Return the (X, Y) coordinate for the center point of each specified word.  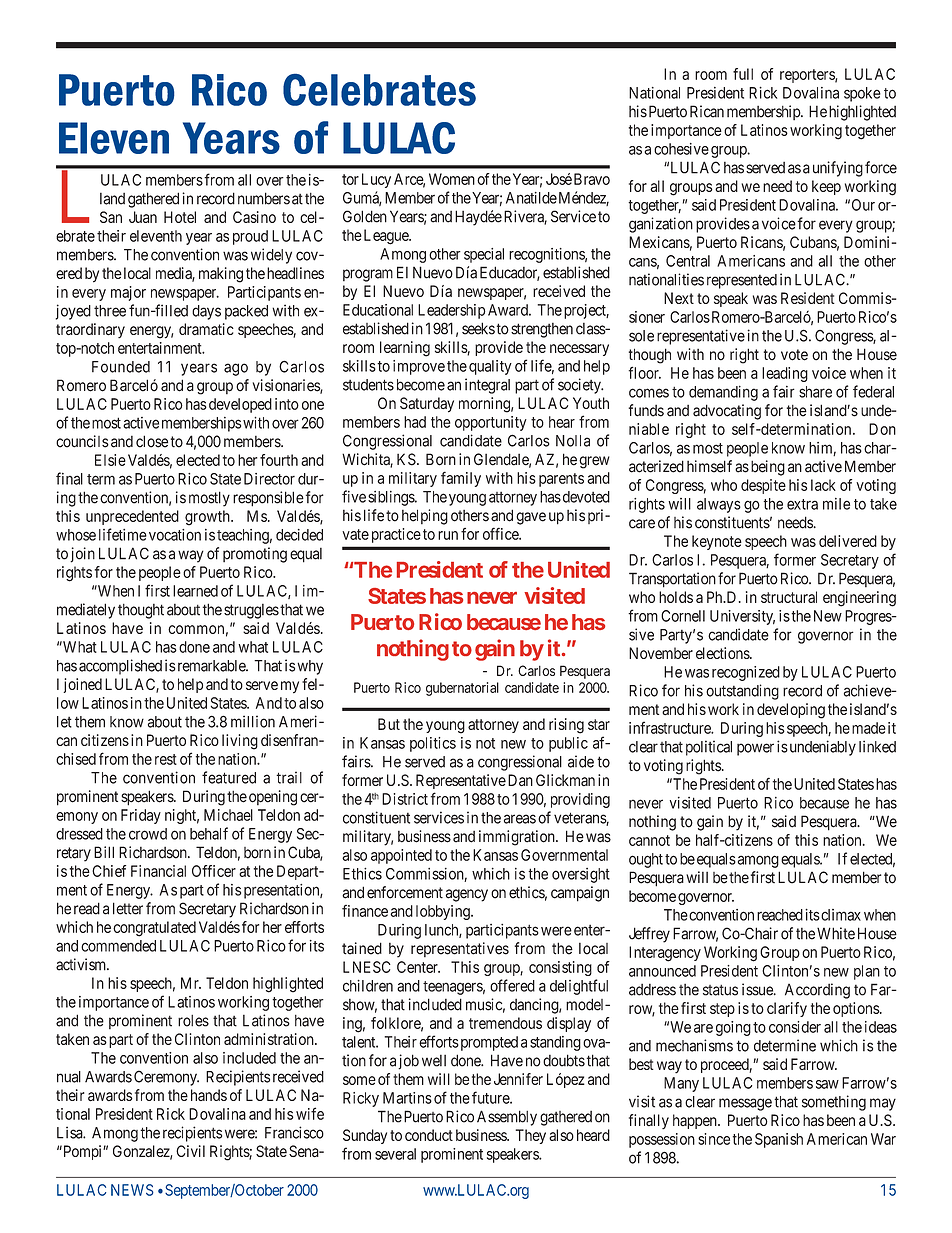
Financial (158, 871)
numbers (264, 198)
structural (789, 597)
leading (785, 374)
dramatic (206, 329)
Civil (190, 1151)
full (743, 74)
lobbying (444, 912)
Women (452, 179)
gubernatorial (462, 689)
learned (195, 591)
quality (490, 367)
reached (780, 915)
